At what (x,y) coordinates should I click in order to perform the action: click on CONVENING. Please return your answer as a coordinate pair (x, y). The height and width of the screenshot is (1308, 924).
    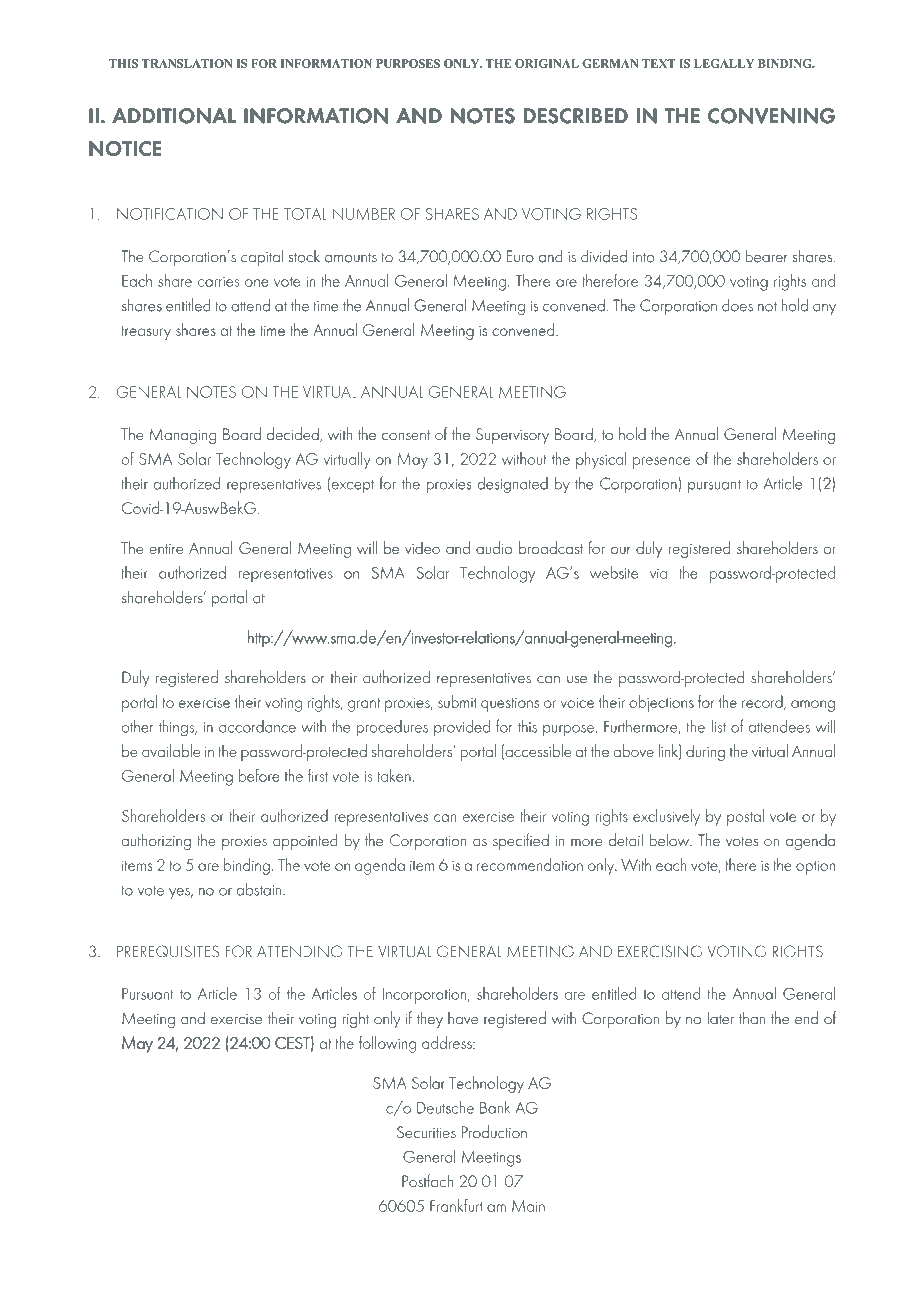
    Looking at the image, I should click on (771, 116).
